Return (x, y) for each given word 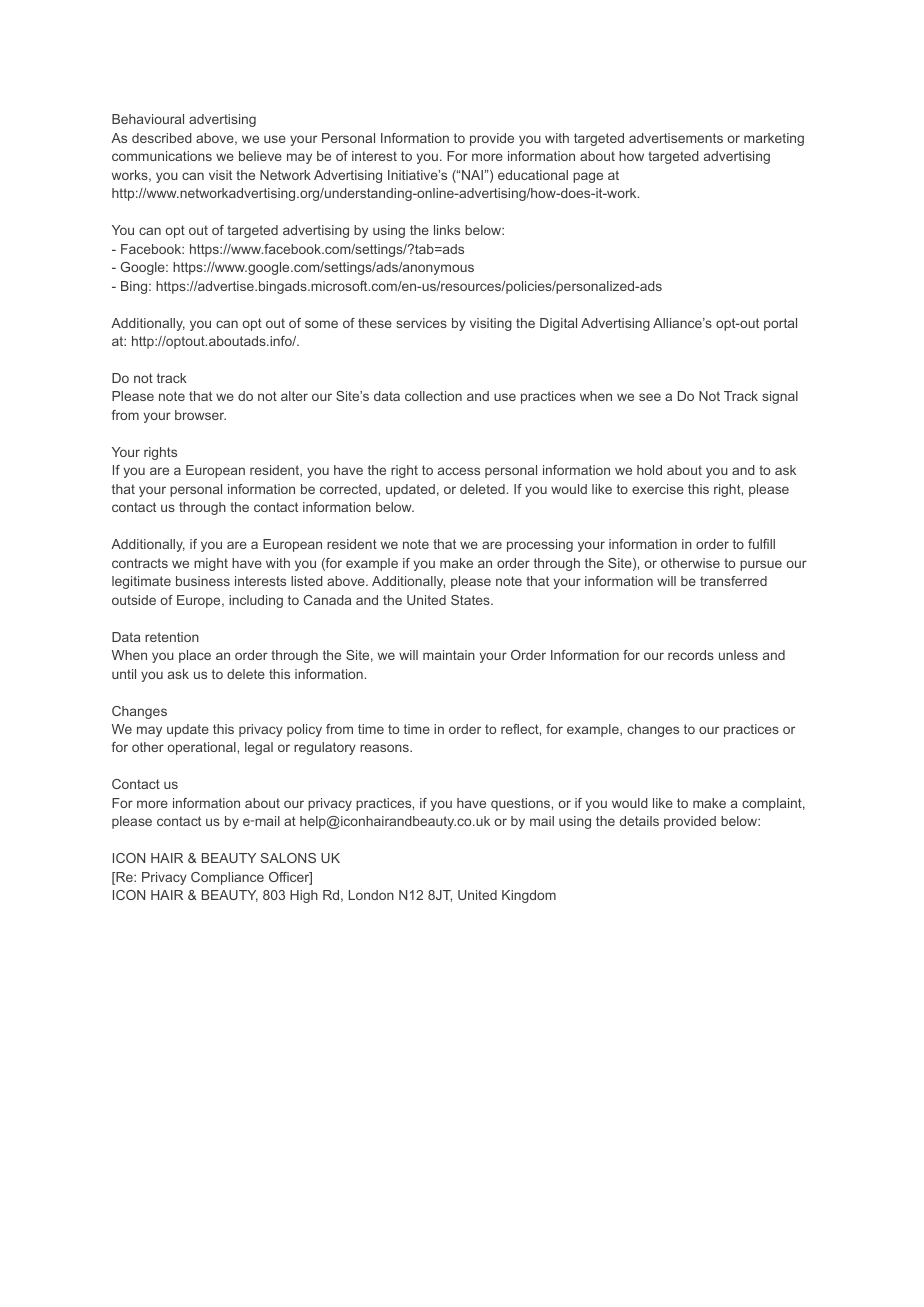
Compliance (227, 878)
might (211, 564)
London (371, 895)
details (639, 821)
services (421, 323)
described (162, 138)
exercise (658, 489)
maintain (449, 655)
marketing (774, 139)
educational (533, 175)
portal (780, 324)
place (195, 656)
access (459, 471)
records (691, 655)
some (321, 324)
